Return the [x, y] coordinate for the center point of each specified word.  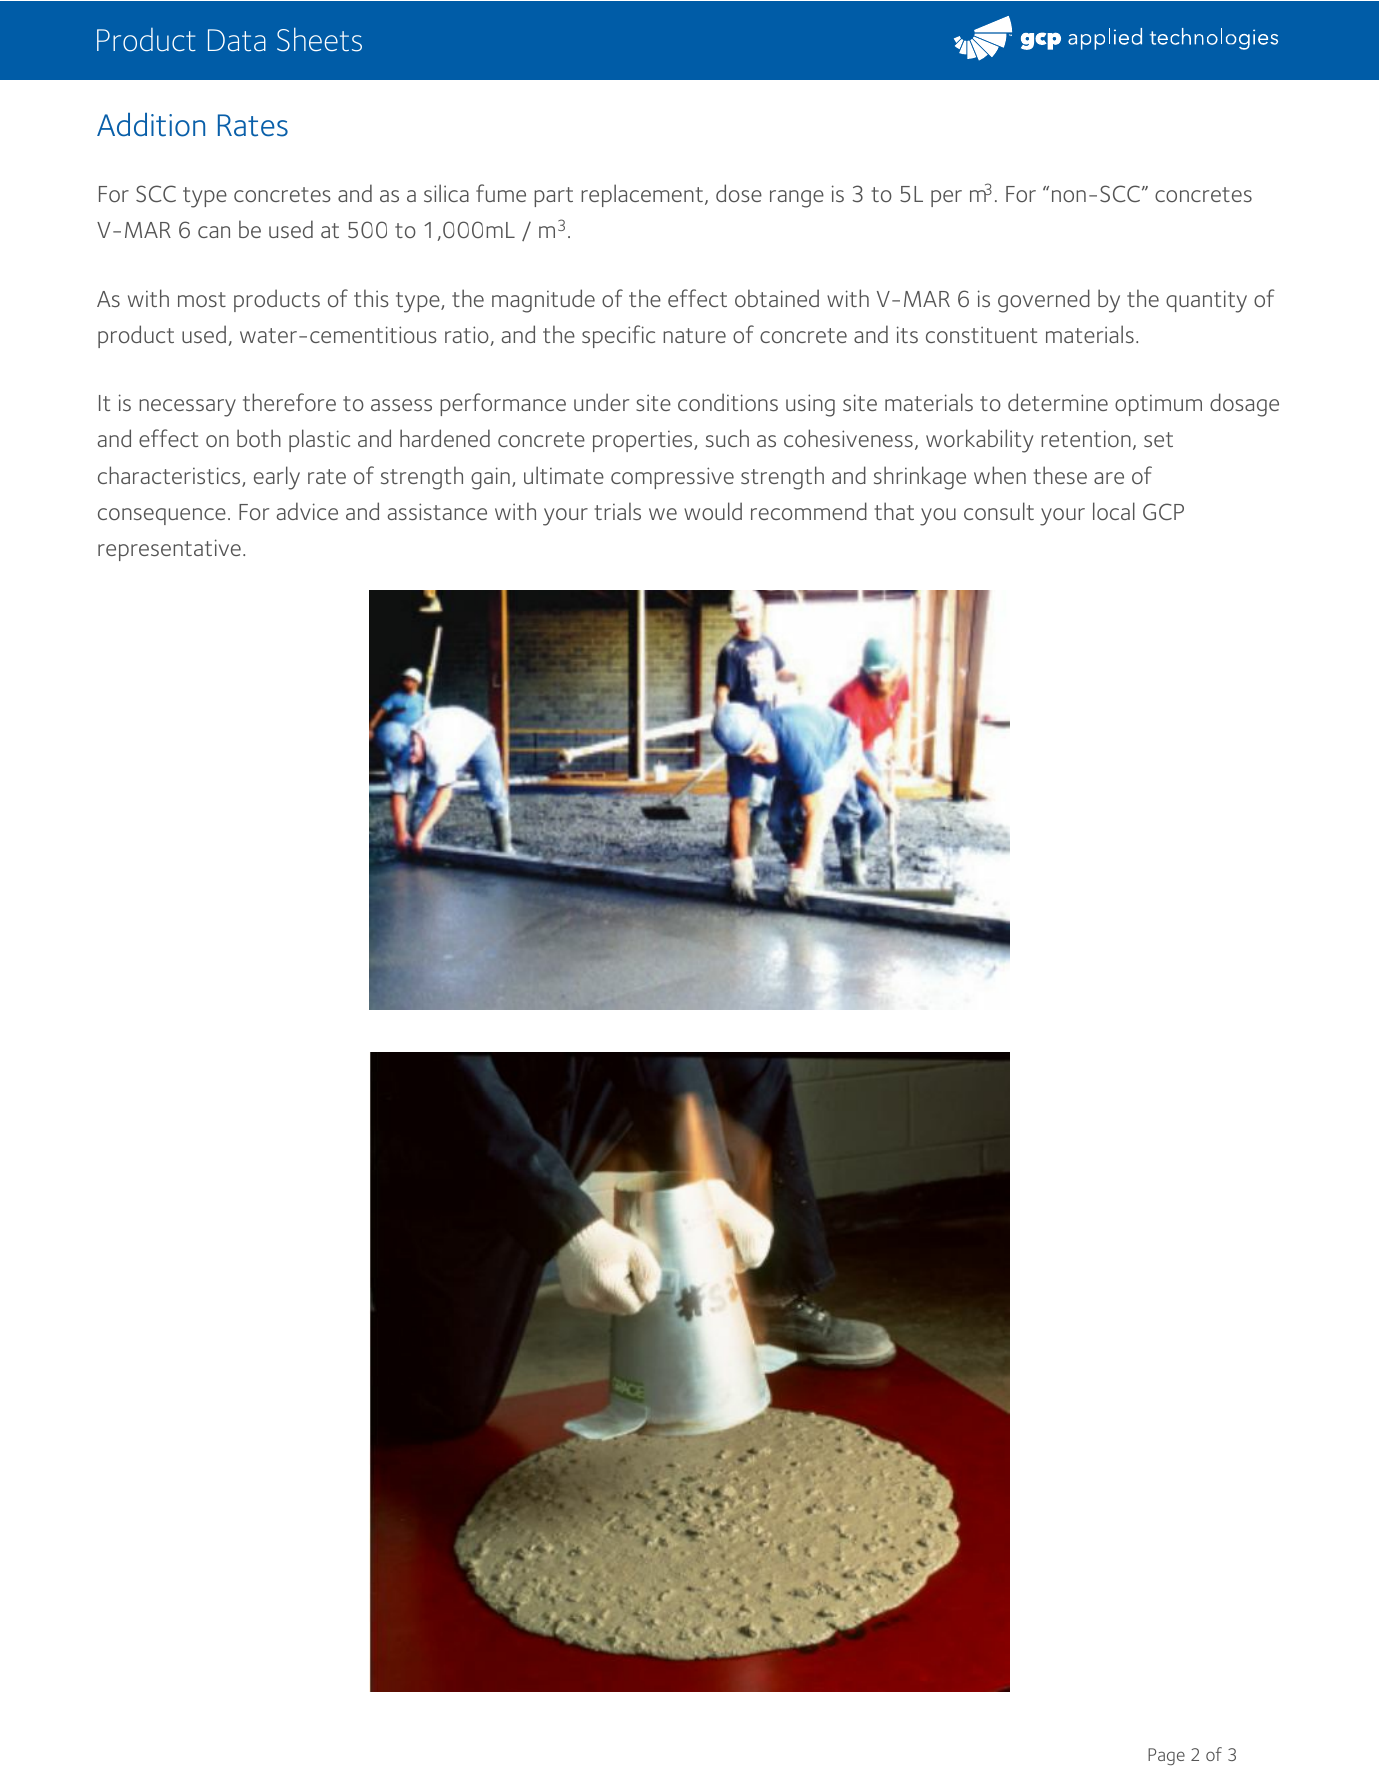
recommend [809, 511]
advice [307, 511]
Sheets [319, 39]
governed [1044, 301]
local [1114, 511]
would [713, 511]
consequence [162, 516]
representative [169, 550]
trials [617, 511]
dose [739, 193]
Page [1166, 1756]
